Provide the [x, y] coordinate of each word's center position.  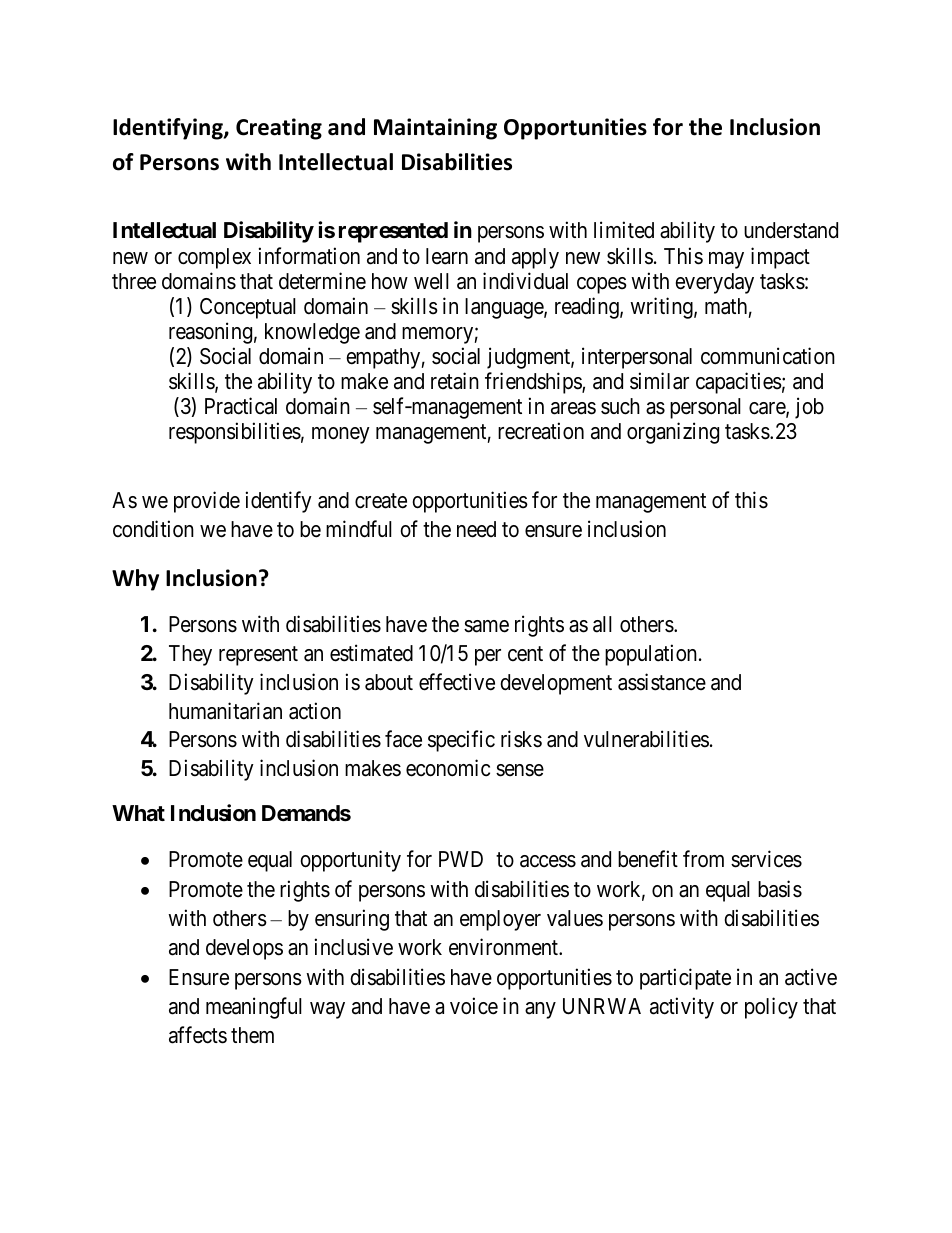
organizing [673, 433]
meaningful [254, 1008]
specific [461, 741]
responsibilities [235, 433]
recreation [541, 431]
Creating [279, 129]
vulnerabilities [646, 739]
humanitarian [225, 711]
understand [791, 230]
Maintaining [435, 129]
